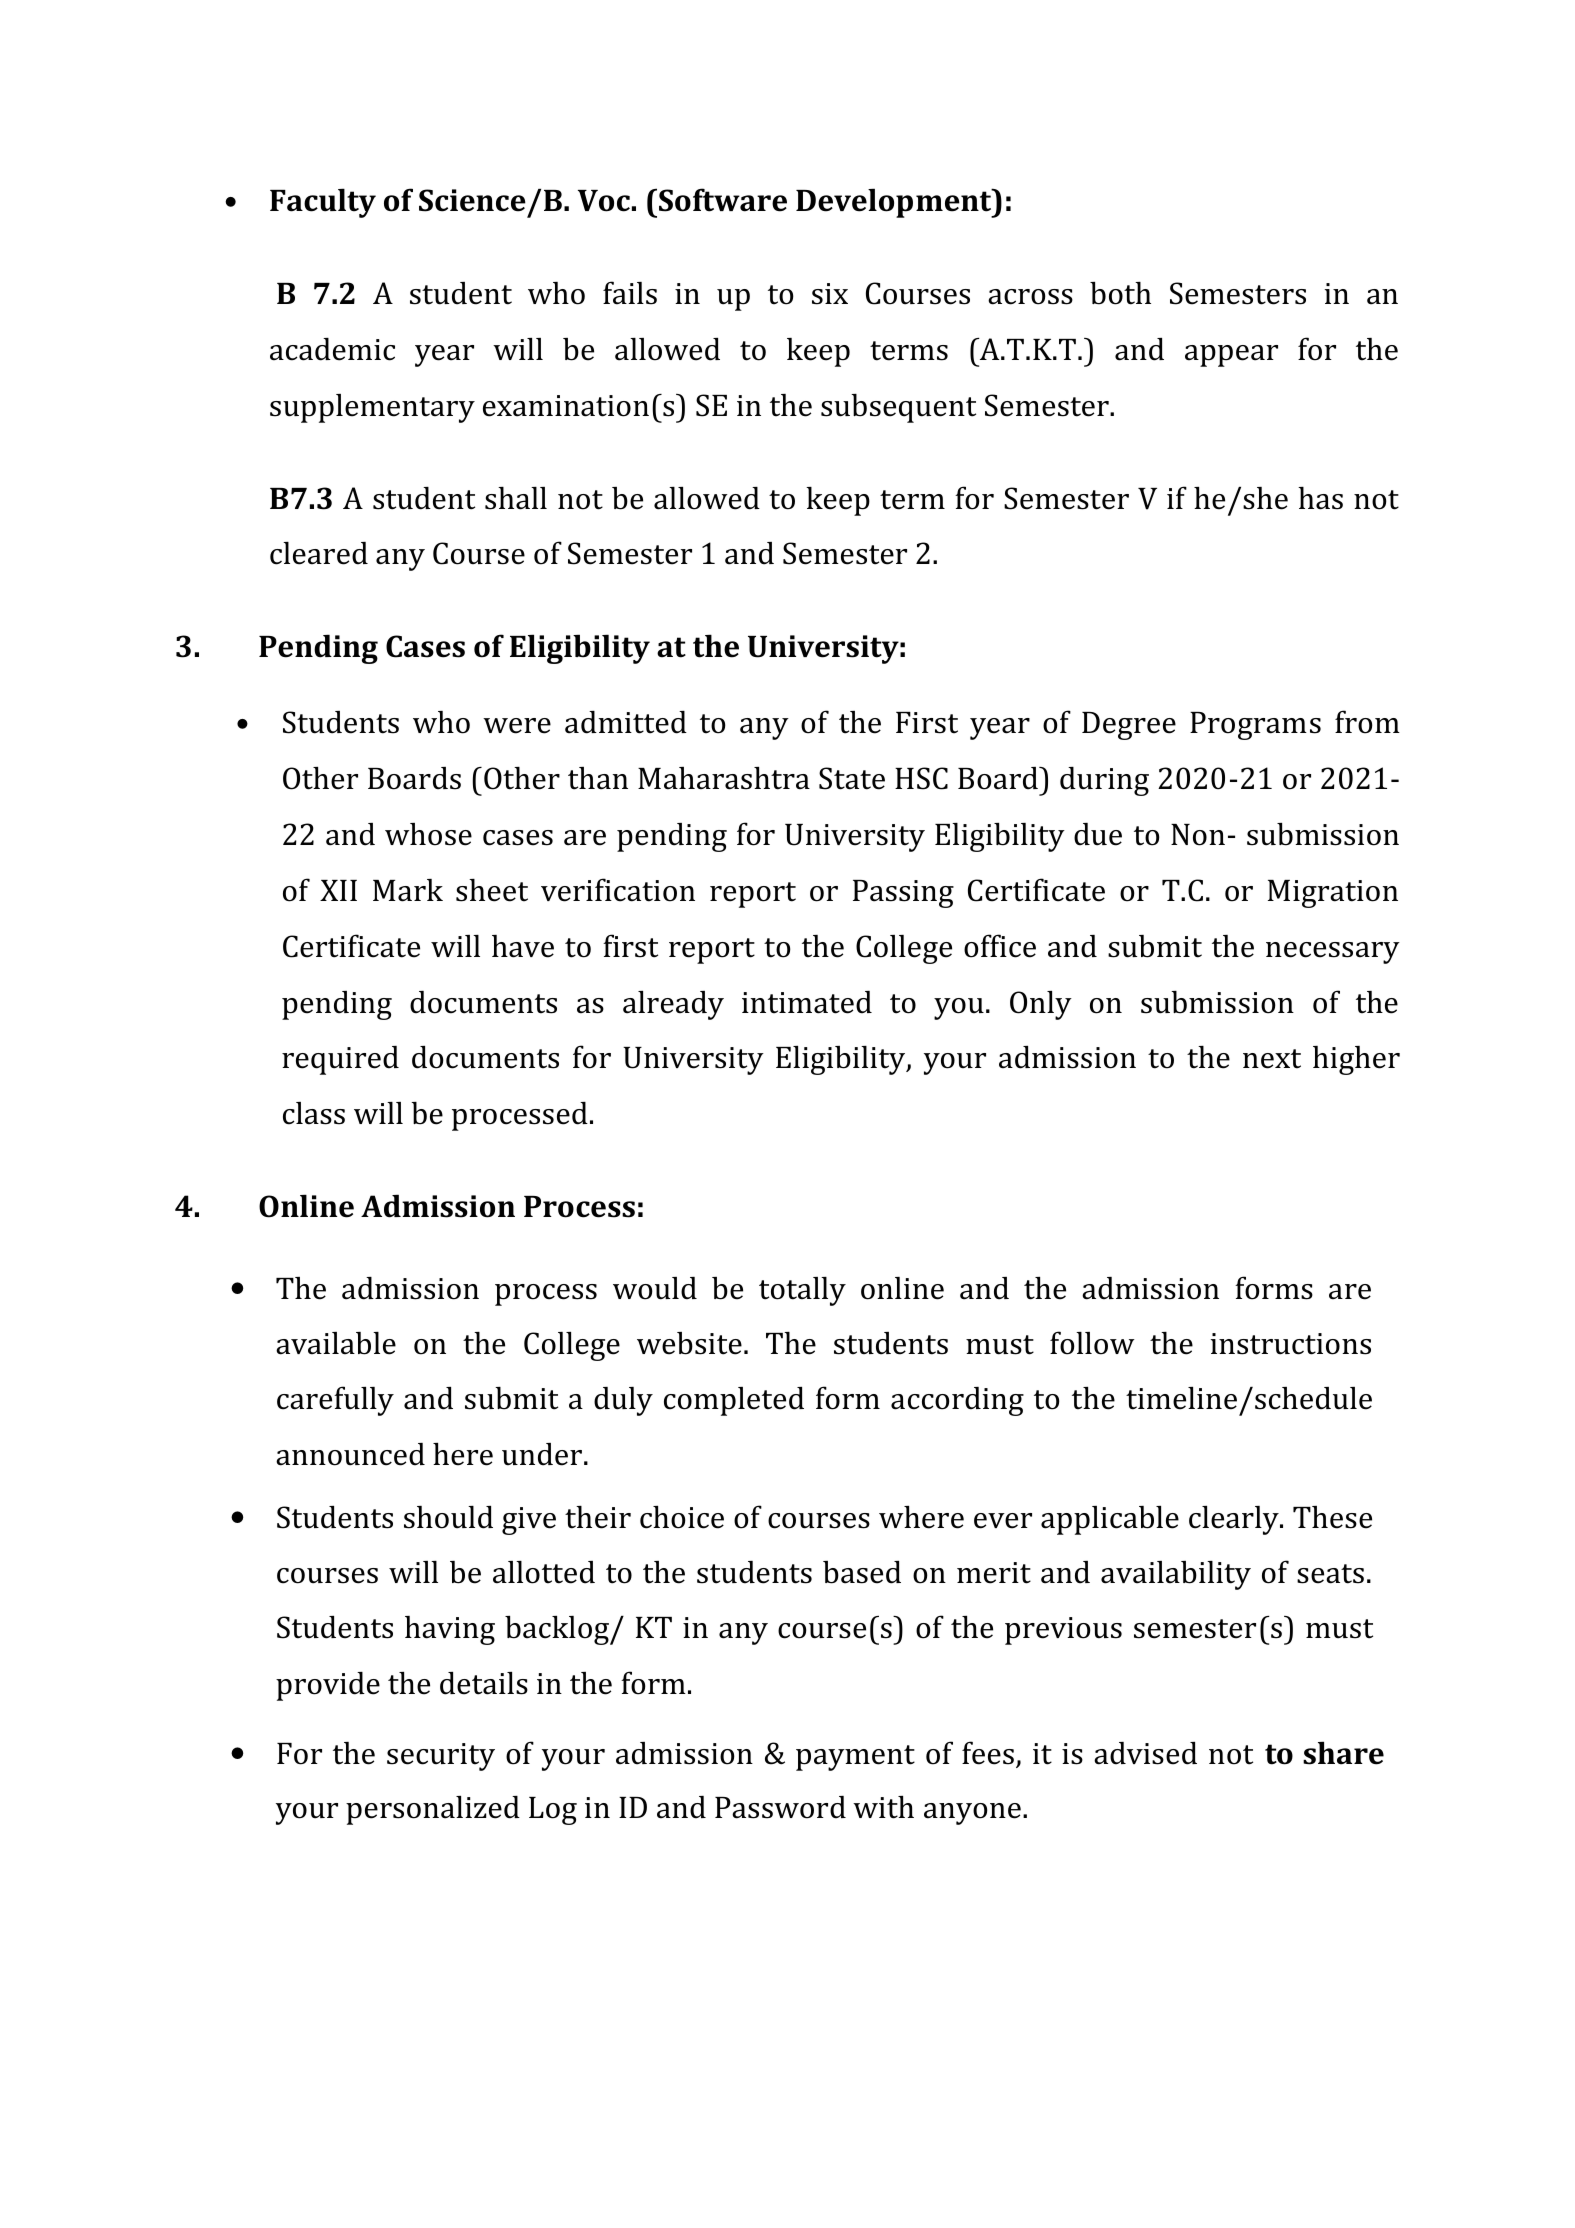 This screenshot has height=2228, width=1575. I want to click on shall, so click(516, 498).
